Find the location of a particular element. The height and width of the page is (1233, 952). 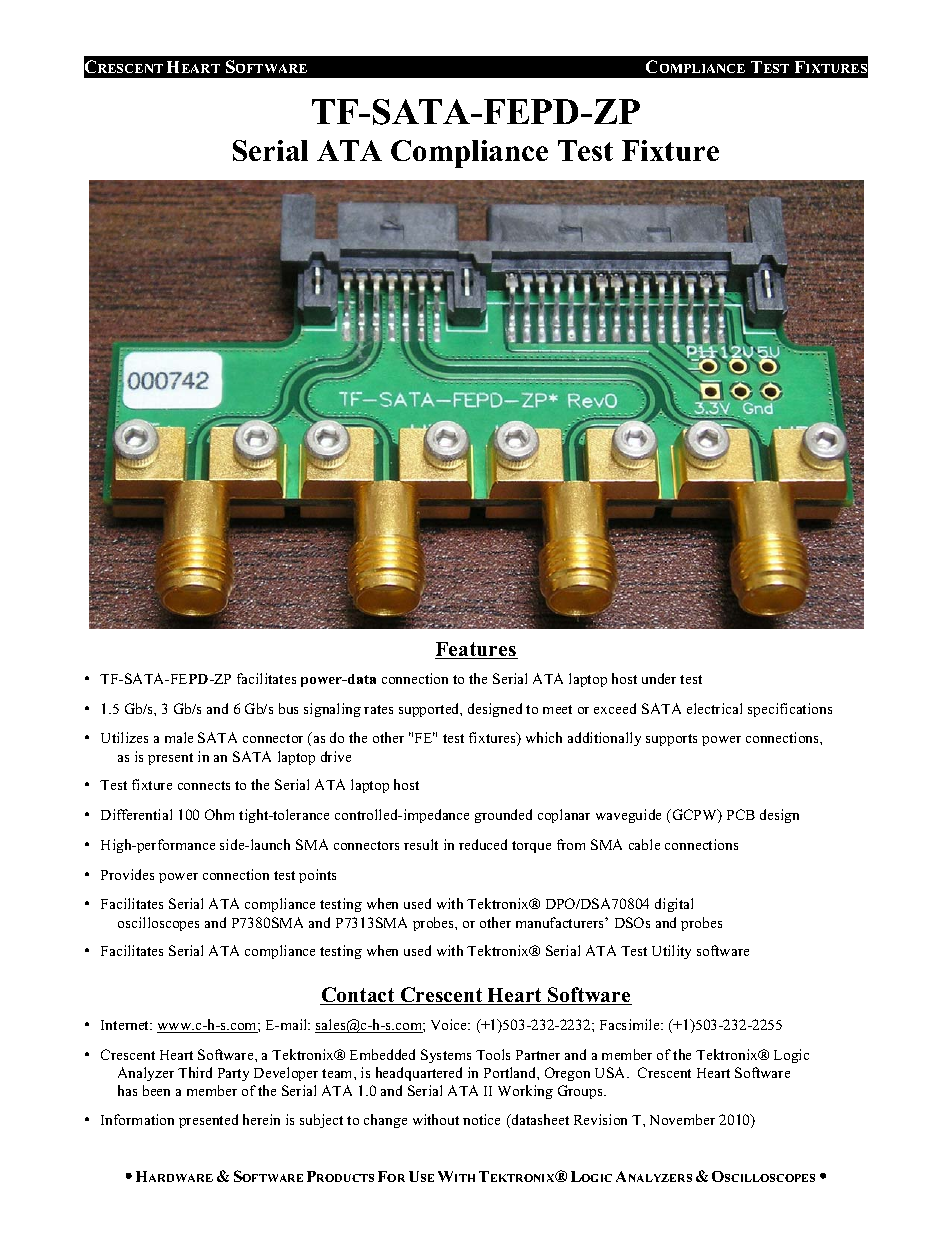

bus is located at coordinates (288, 708).
